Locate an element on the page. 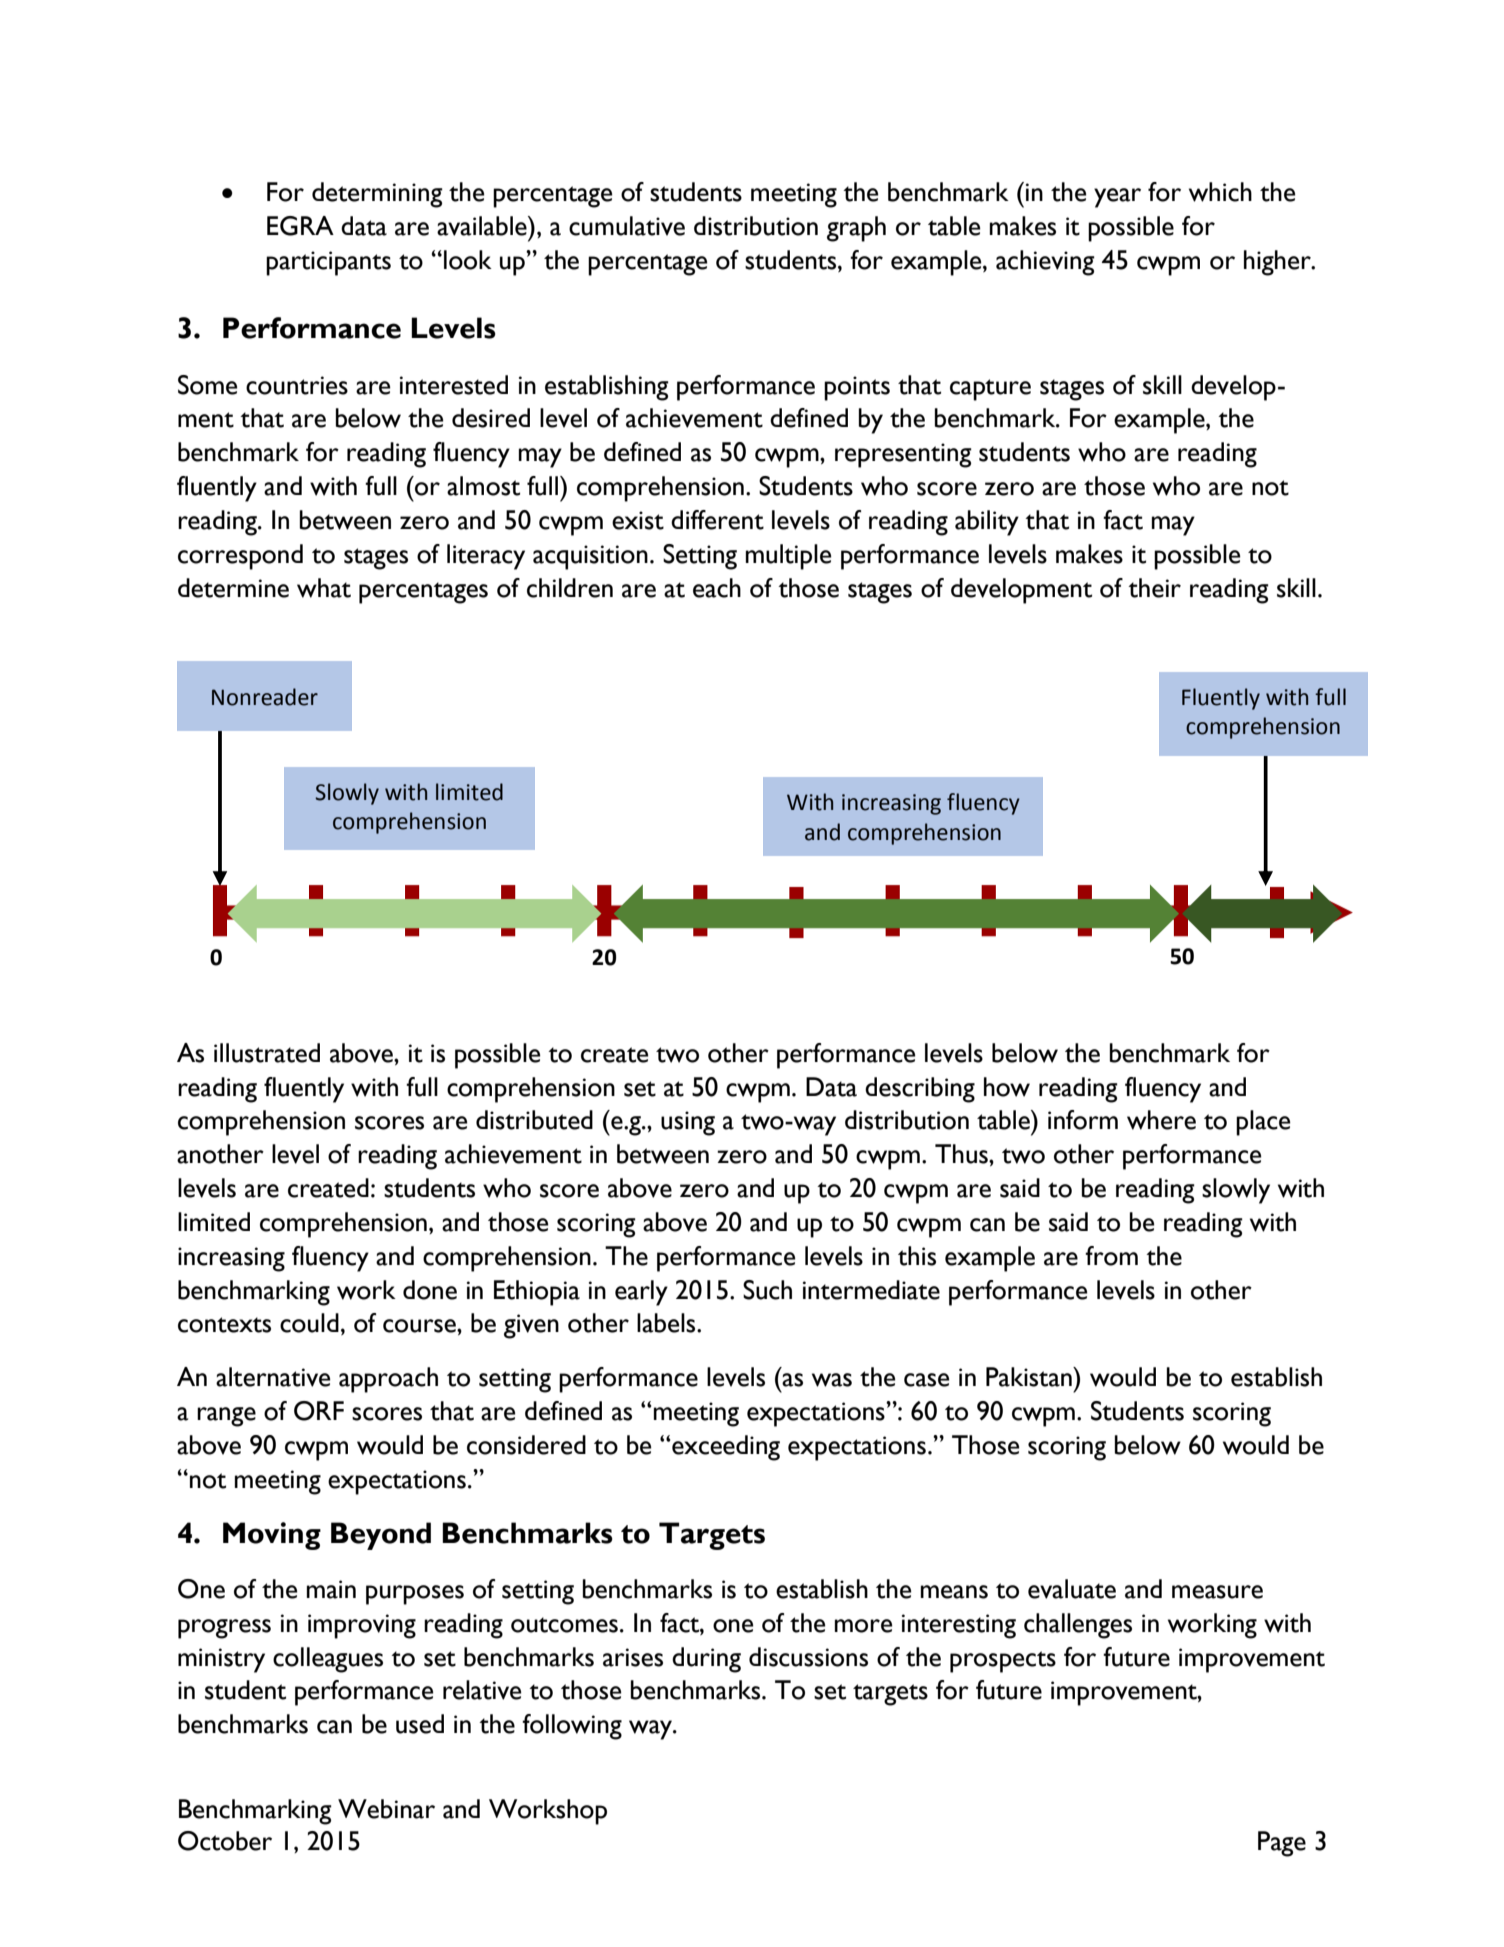 This image has width=1504, height=1947. year is located at coordinates (1117, 198).
